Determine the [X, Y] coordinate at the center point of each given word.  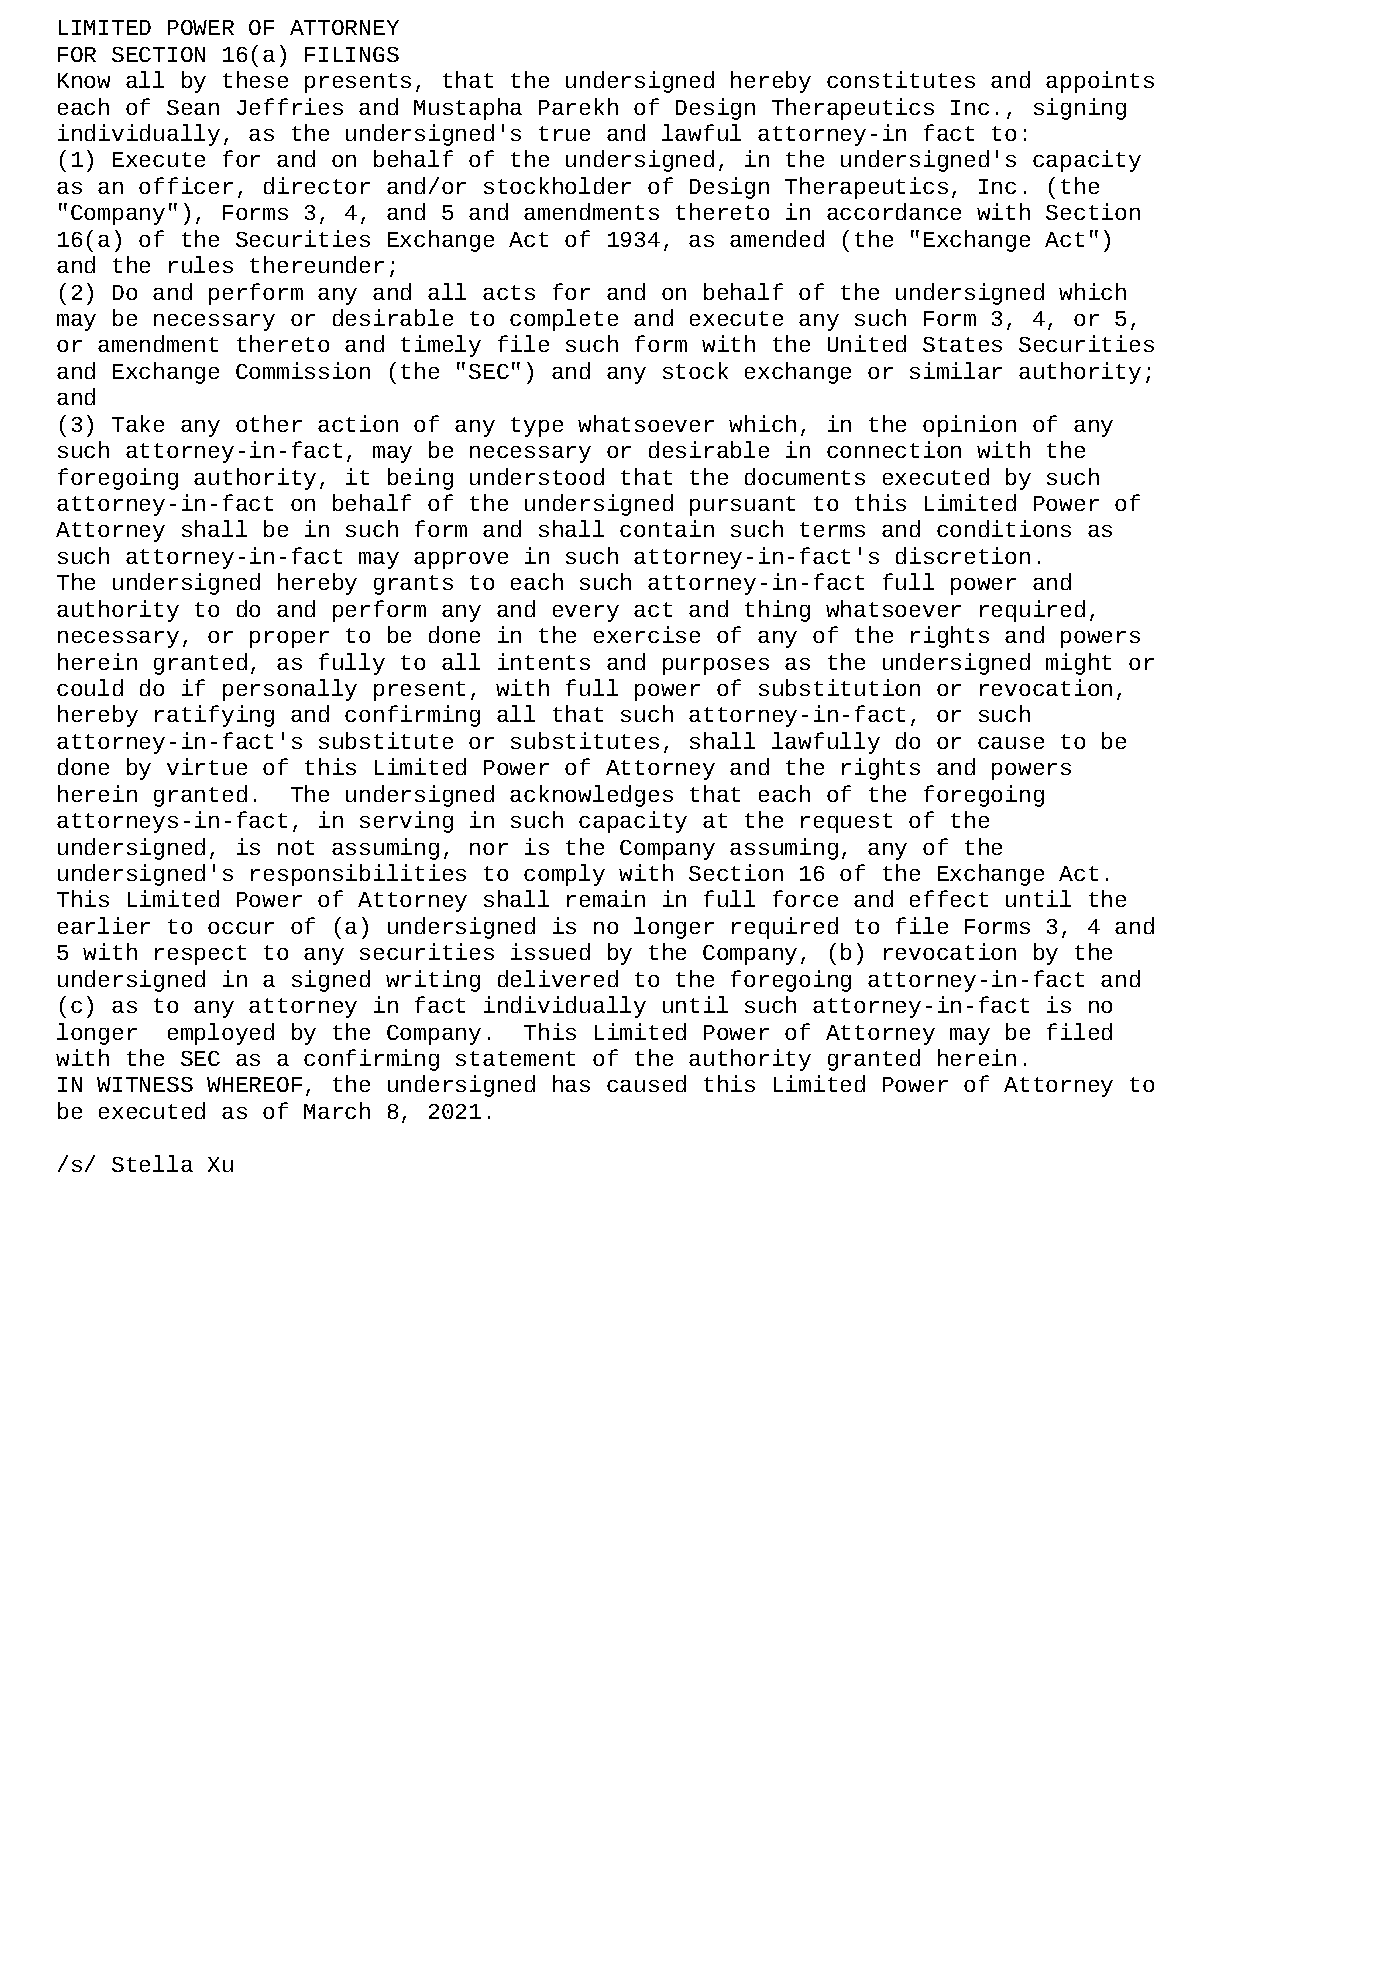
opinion [969, 426]
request [846, 823]
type [537, 427]
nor [489, 849]
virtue [207, 766]
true [564, 133]
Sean [193, 107]
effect [949, 898]
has [571, 1083]
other [269, 423]
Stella [152, 1163]
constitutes [901, 79]
